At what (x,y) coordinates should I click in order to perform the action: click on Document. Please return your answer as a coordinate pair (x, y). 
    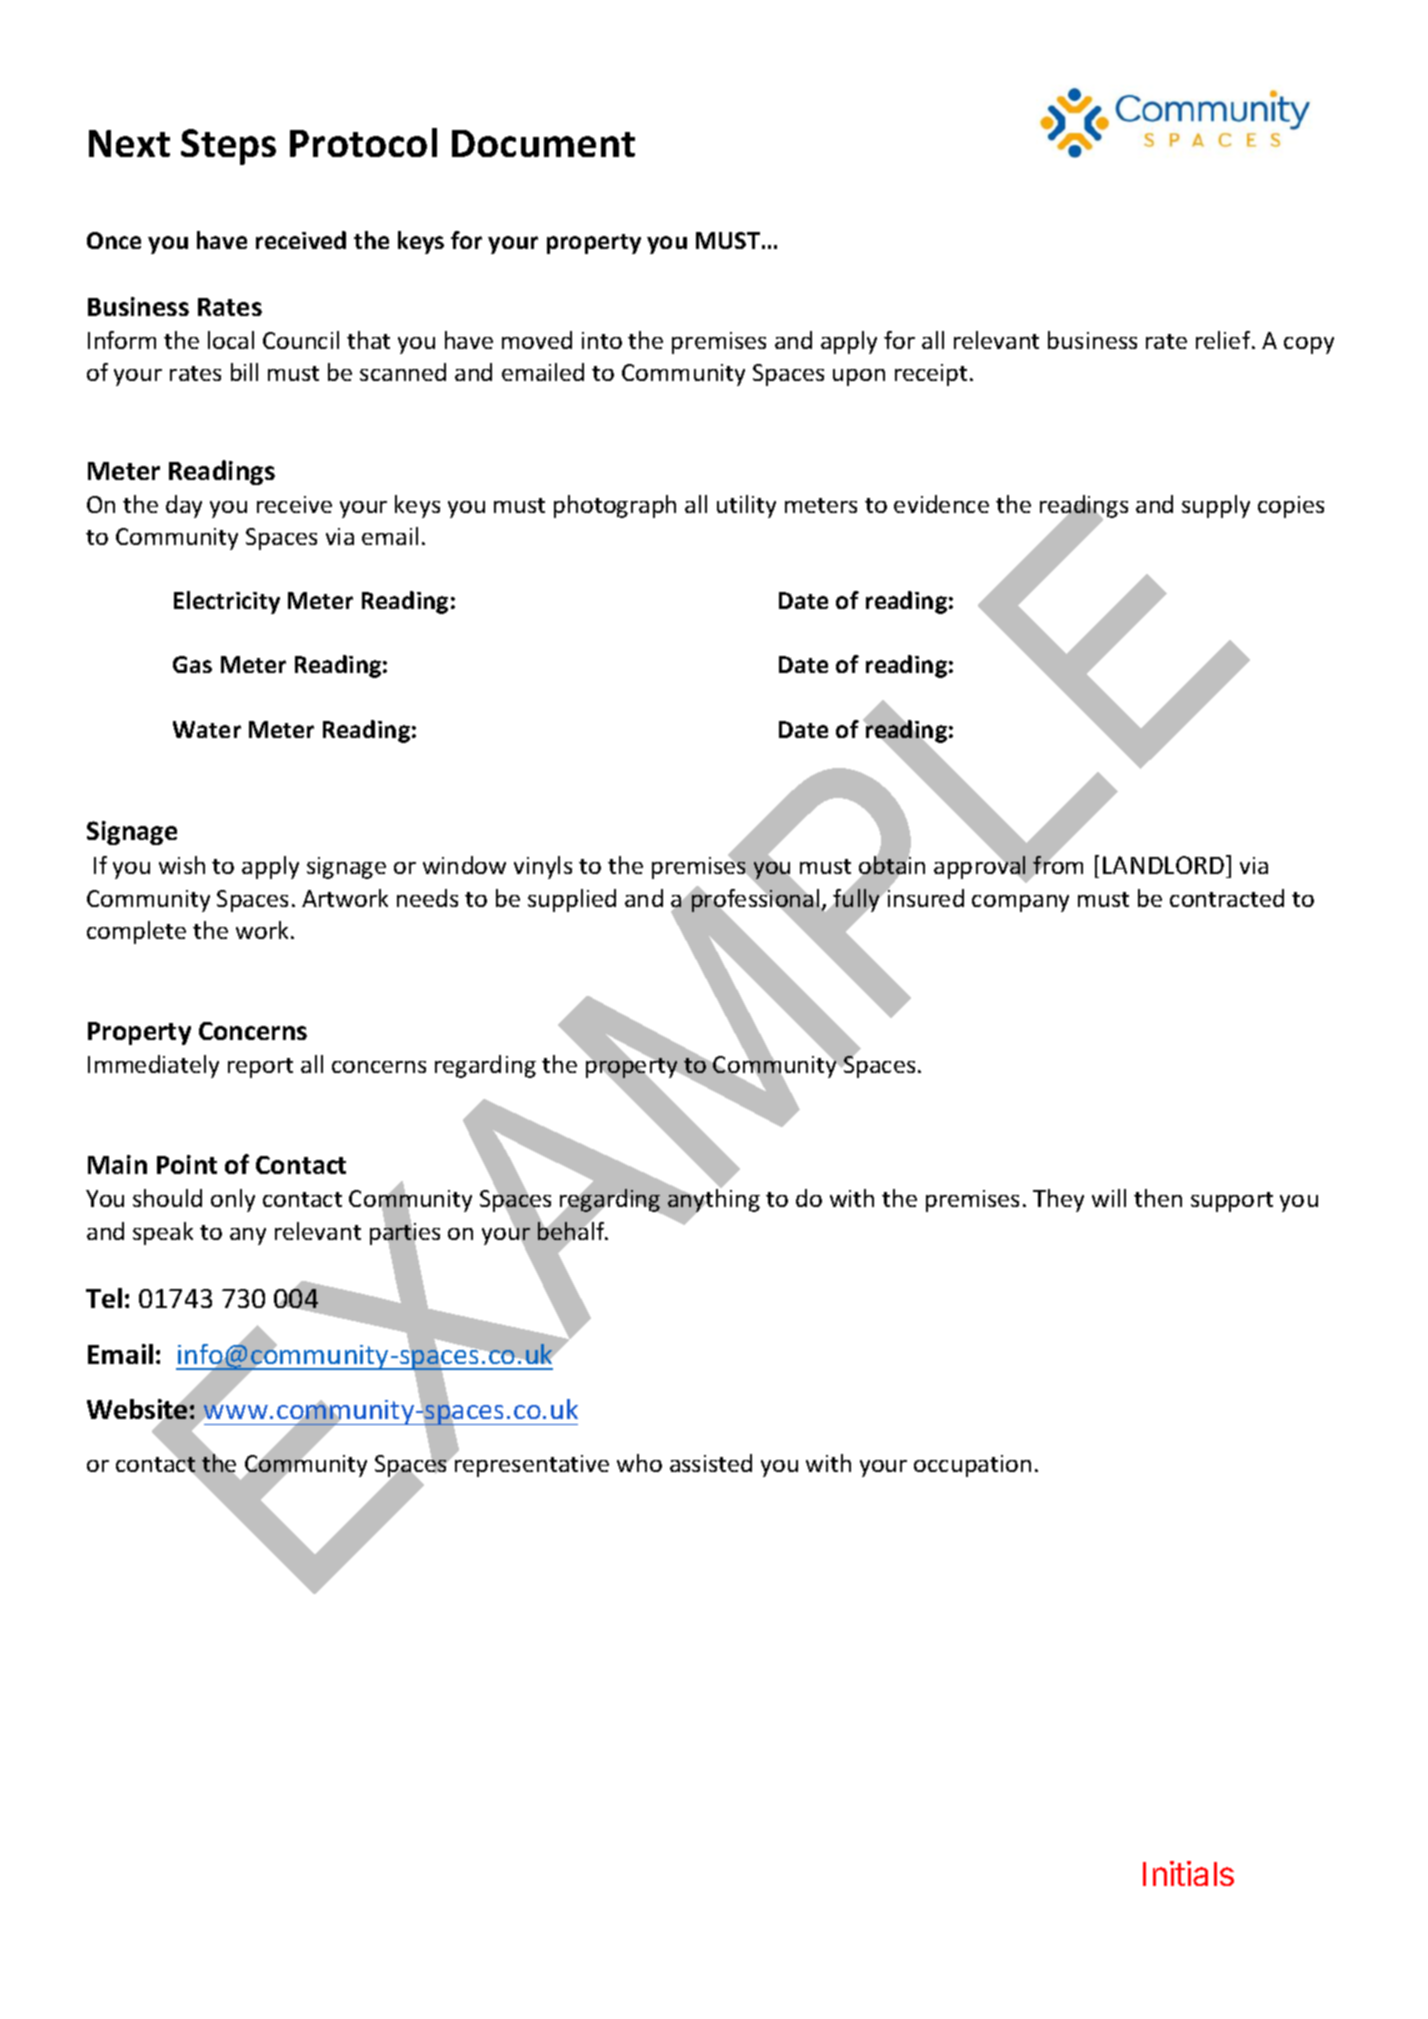
    Looking at the image, I should click on (543, 143).
